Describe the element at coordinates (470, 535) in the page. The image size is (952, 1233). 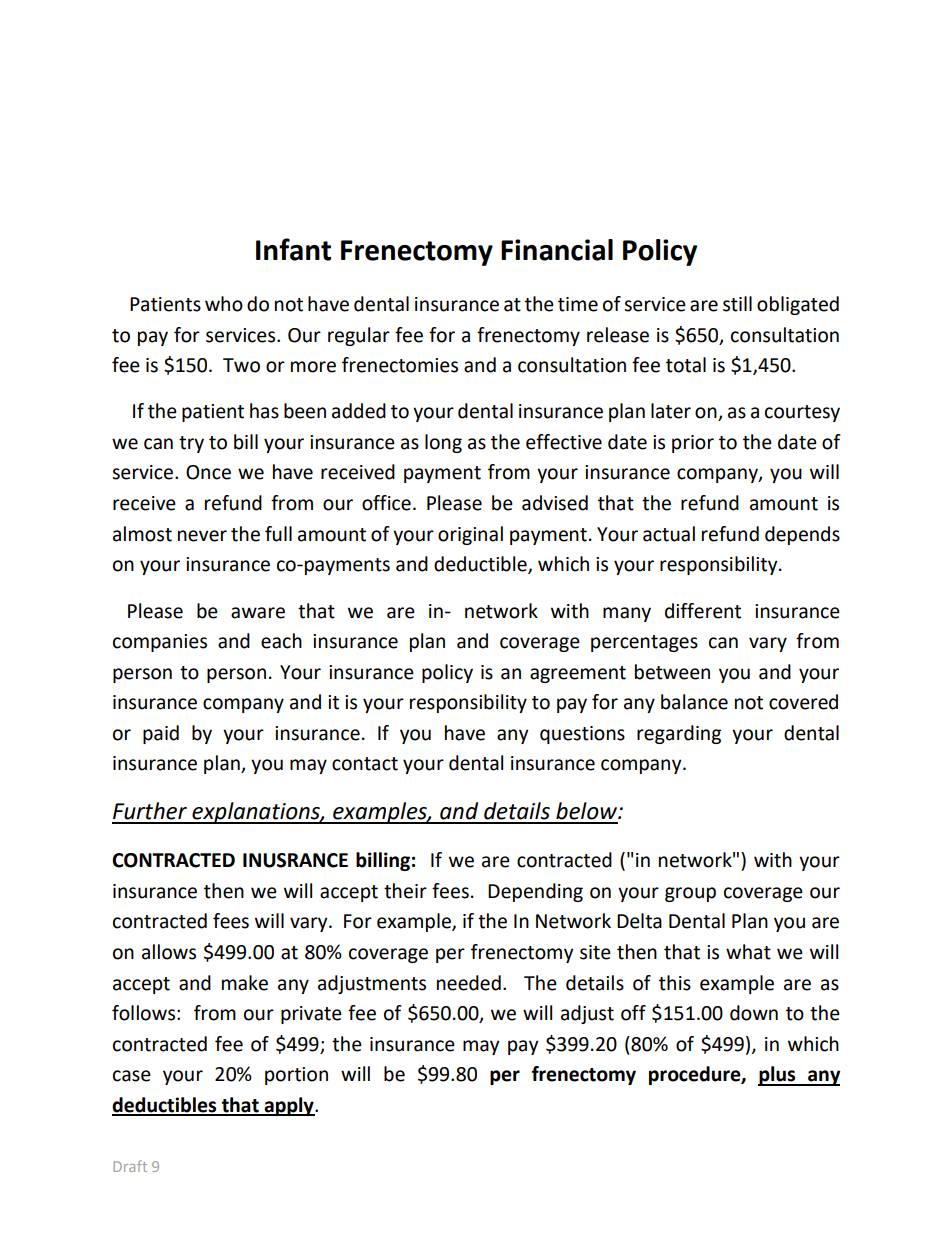
I see `original` at that location.
